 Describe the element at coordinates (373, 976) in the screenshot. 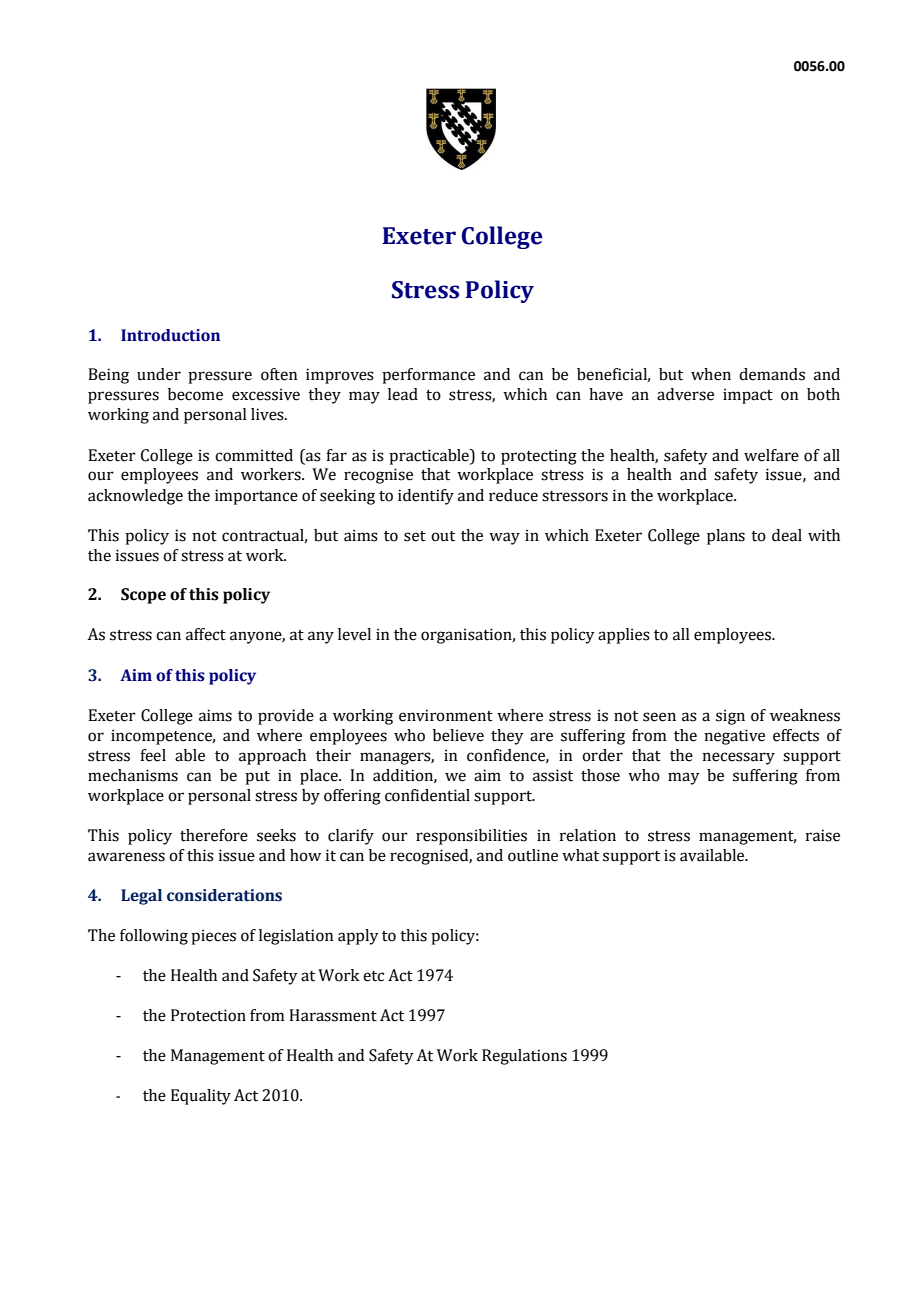

I see `etc` at that location.
